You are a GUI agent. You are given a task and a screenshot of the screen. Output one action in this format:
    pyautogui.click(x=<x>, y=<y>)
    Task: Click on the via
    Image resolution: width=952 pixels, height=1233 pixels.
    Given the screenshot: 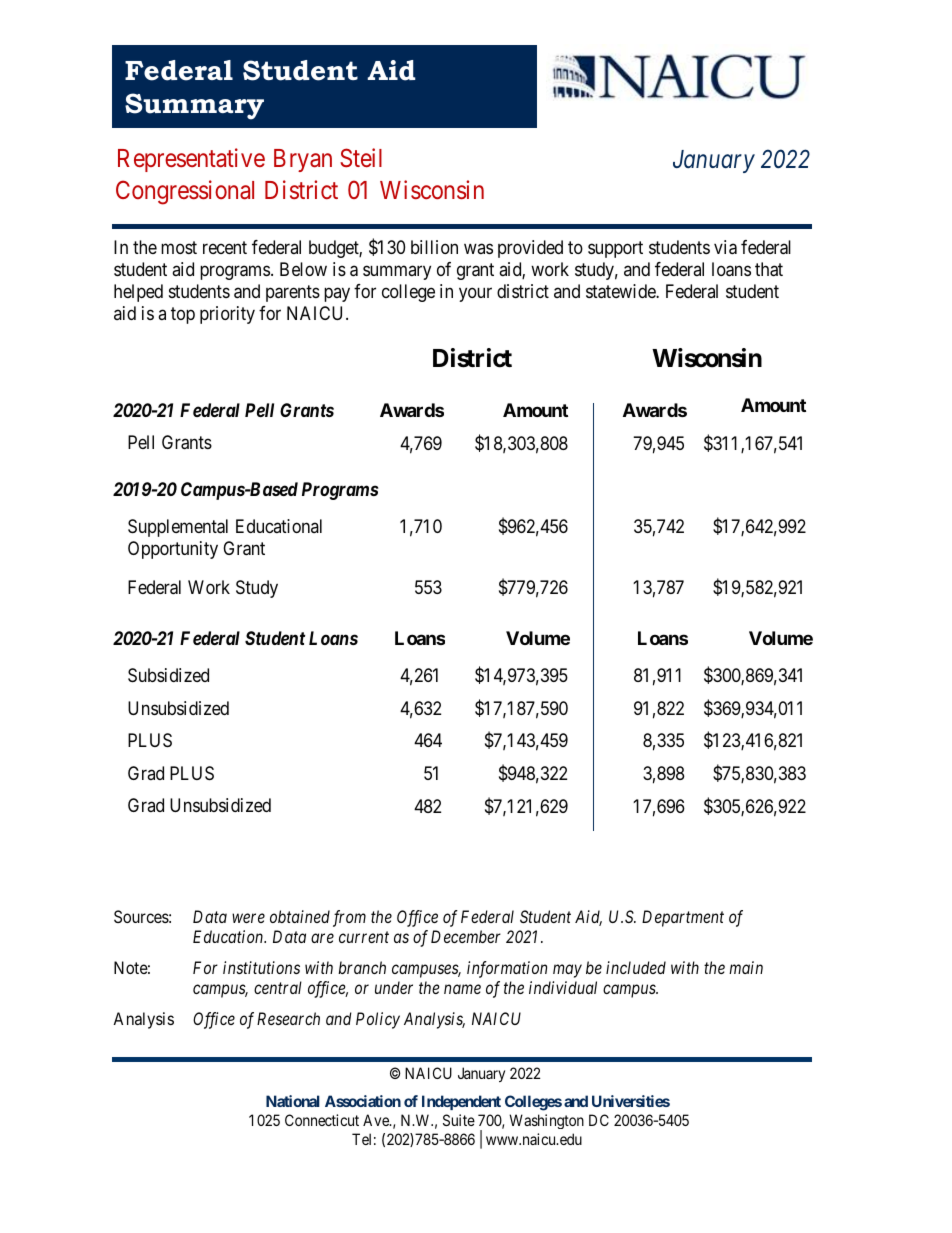 What is the action you would take?
    pyautogui.click(x=725, y=247)
